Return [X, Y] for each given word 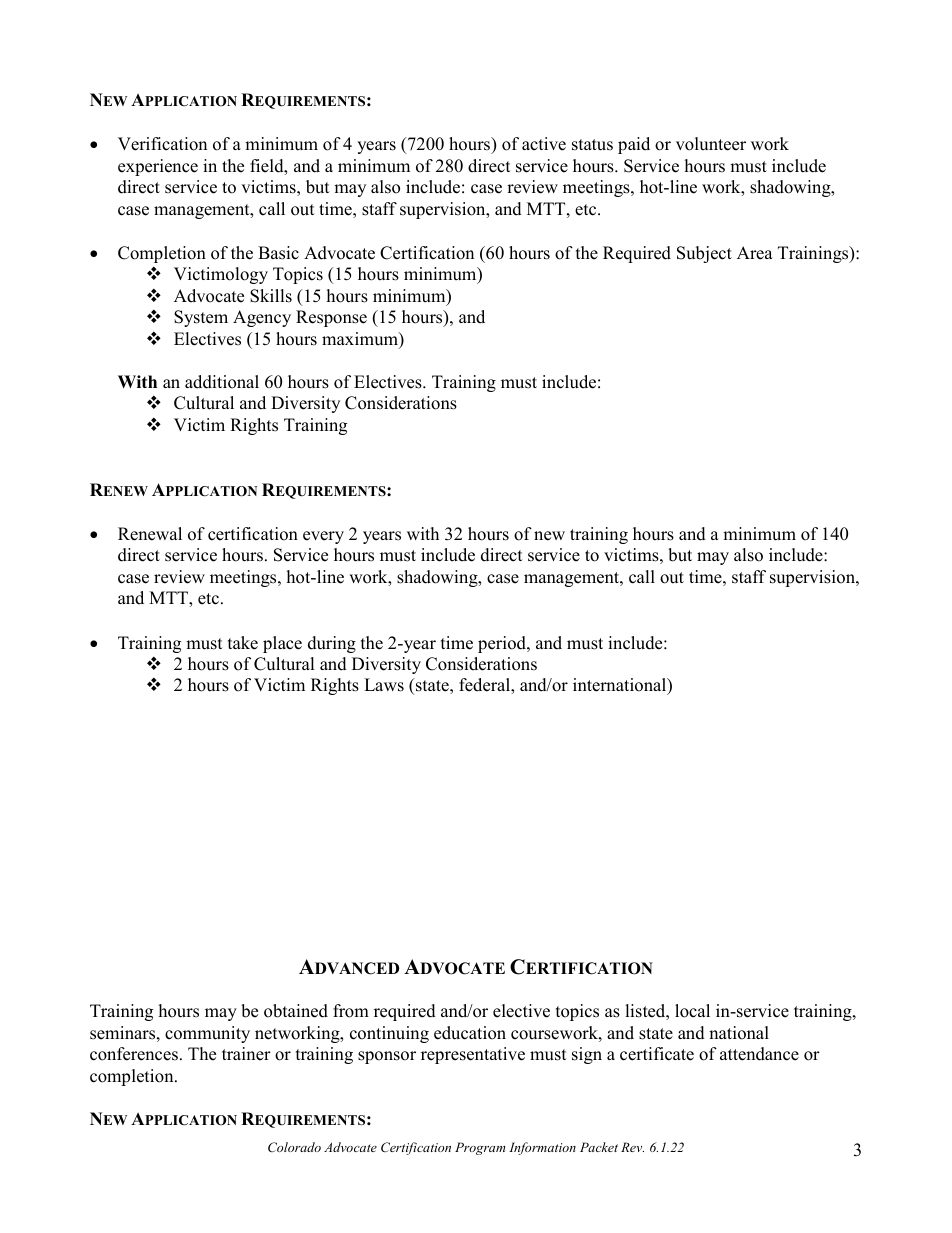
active [544, 144]
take [243, 643]
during [332, 644]
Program [480, 1148]
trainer [246, 1054]
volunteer [711, 144]
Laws [384, 685]
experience [158, 167]
